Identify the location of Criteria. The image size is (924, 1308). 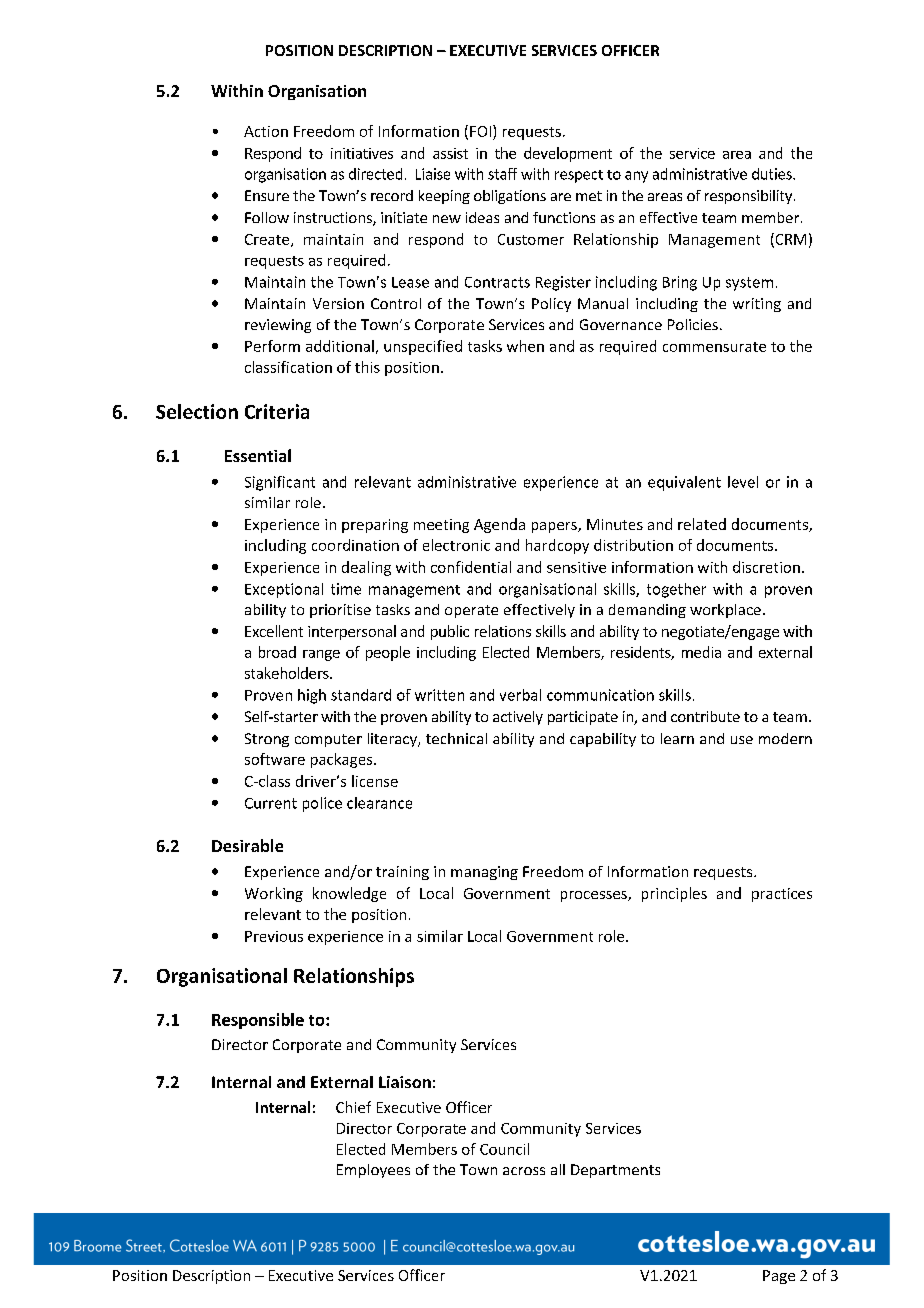
(277, 411).
